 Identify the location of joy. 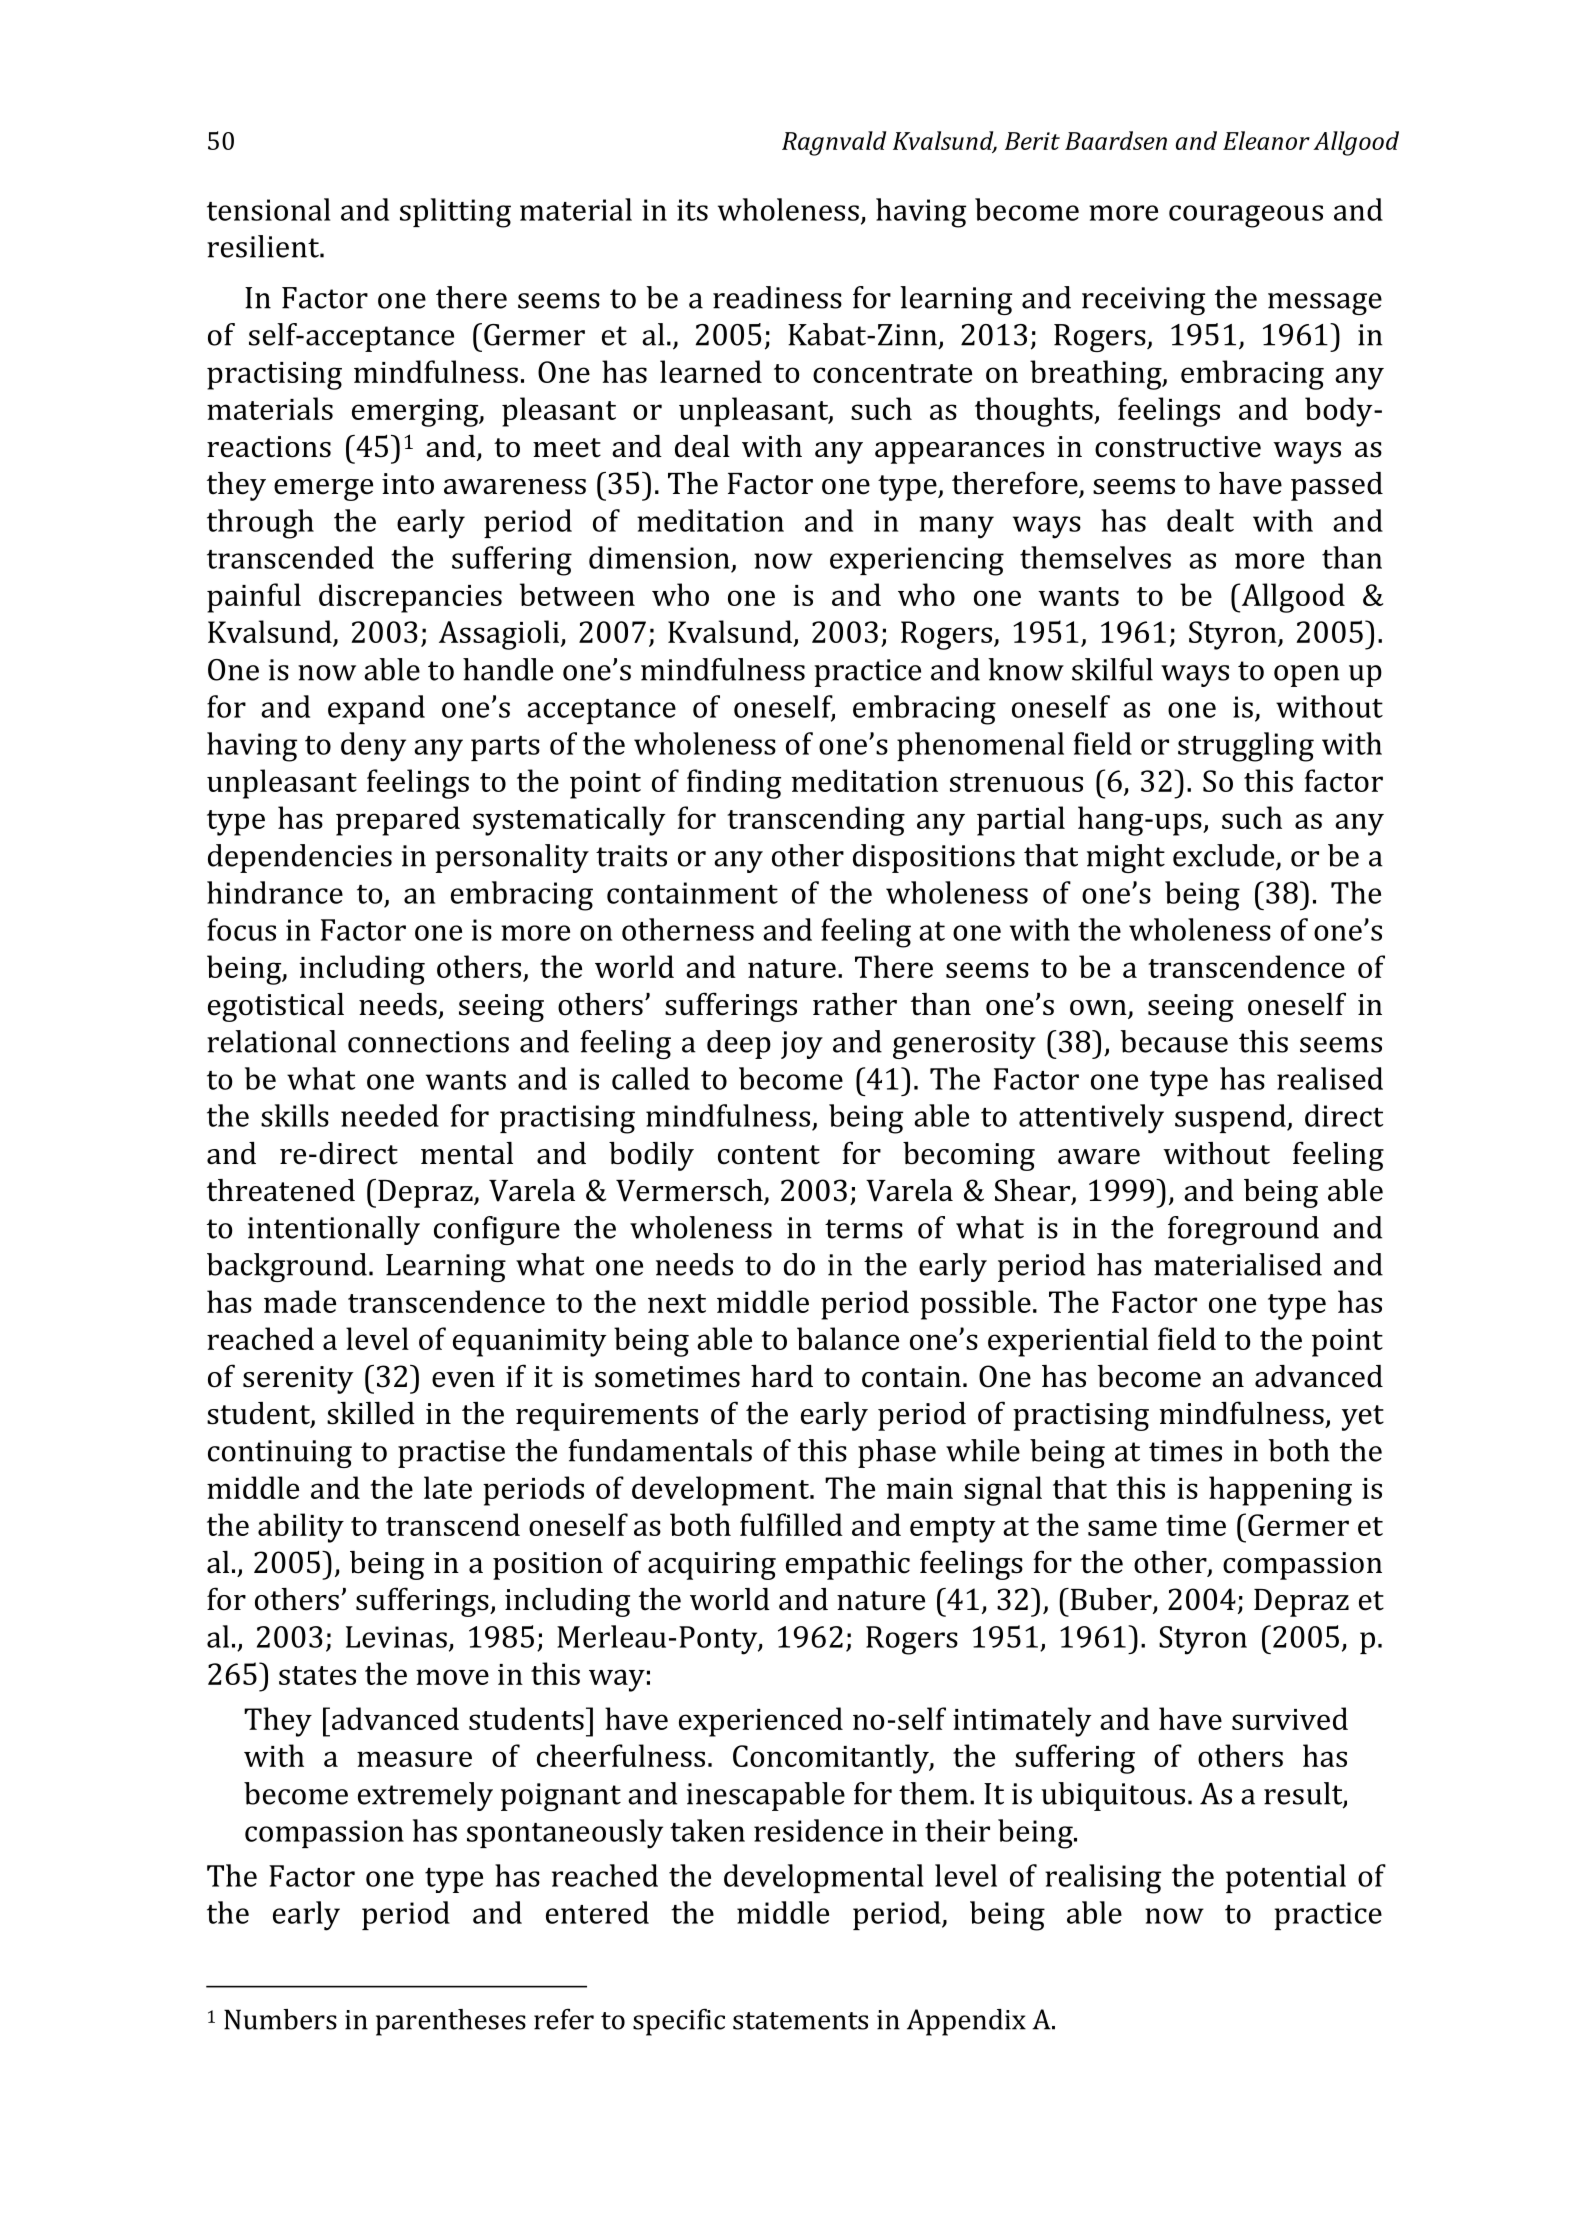
(802, 1045).
